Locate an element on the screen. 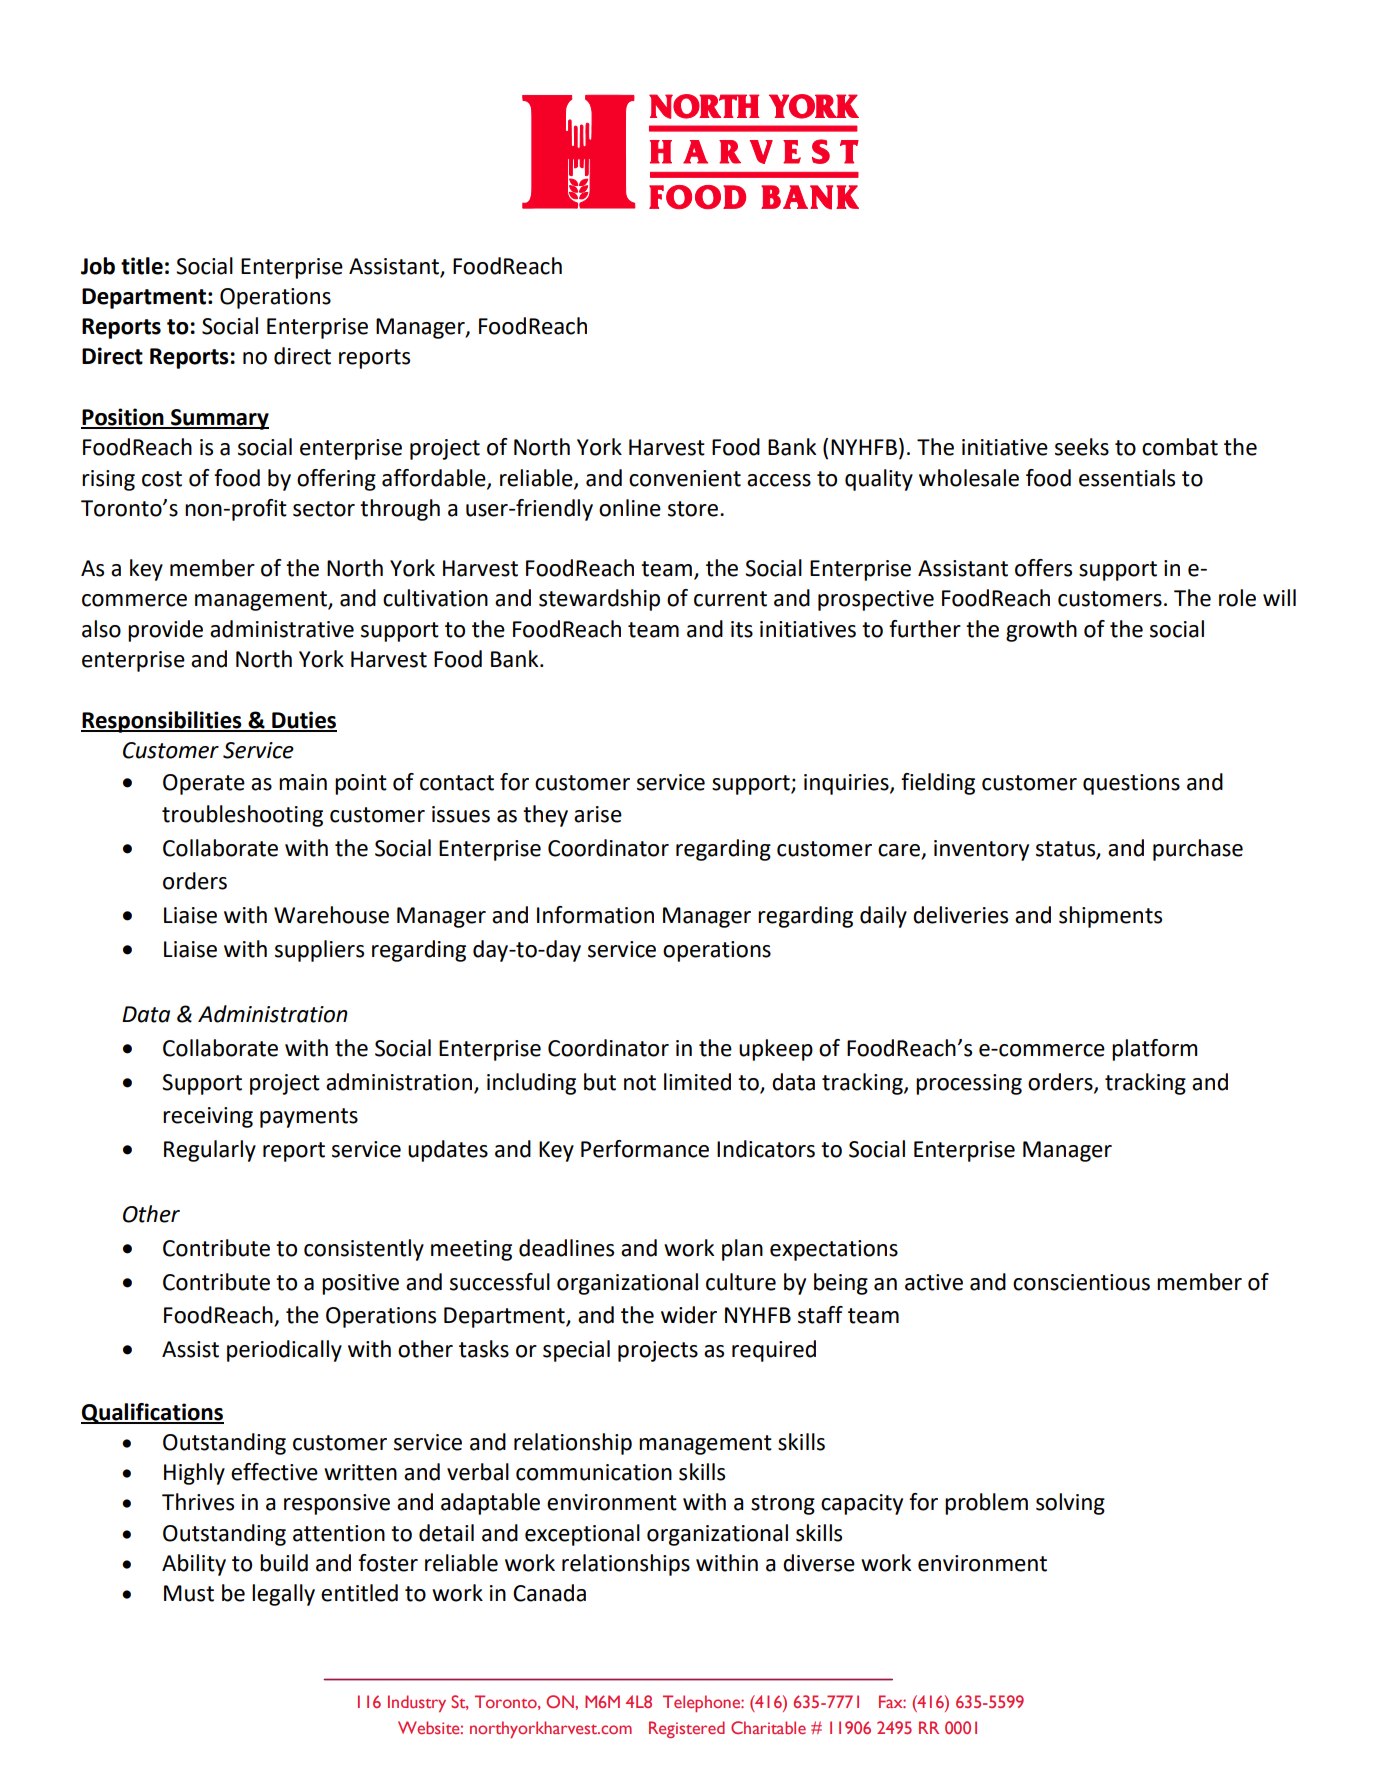  solving is located at coordinates (1070, 1504).
